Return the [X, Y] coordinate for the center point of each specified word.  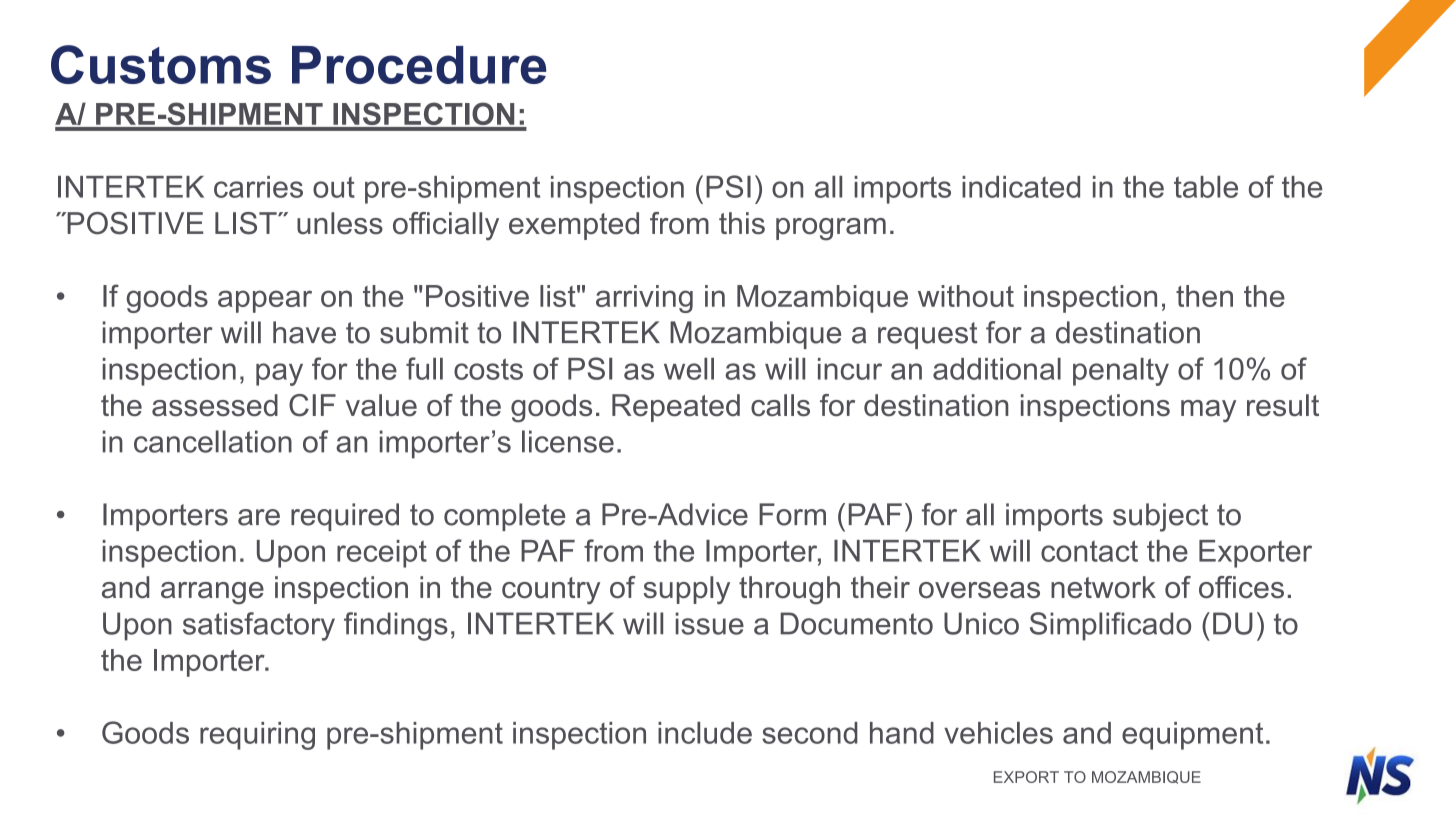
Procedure [419, 65]
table [1206, 187]
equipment [1192, 736]
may [1208, 411]
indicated [1021, 187]
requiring [257, 736]
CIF [312, 405]
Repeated [676, 408]
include [705, 733]
